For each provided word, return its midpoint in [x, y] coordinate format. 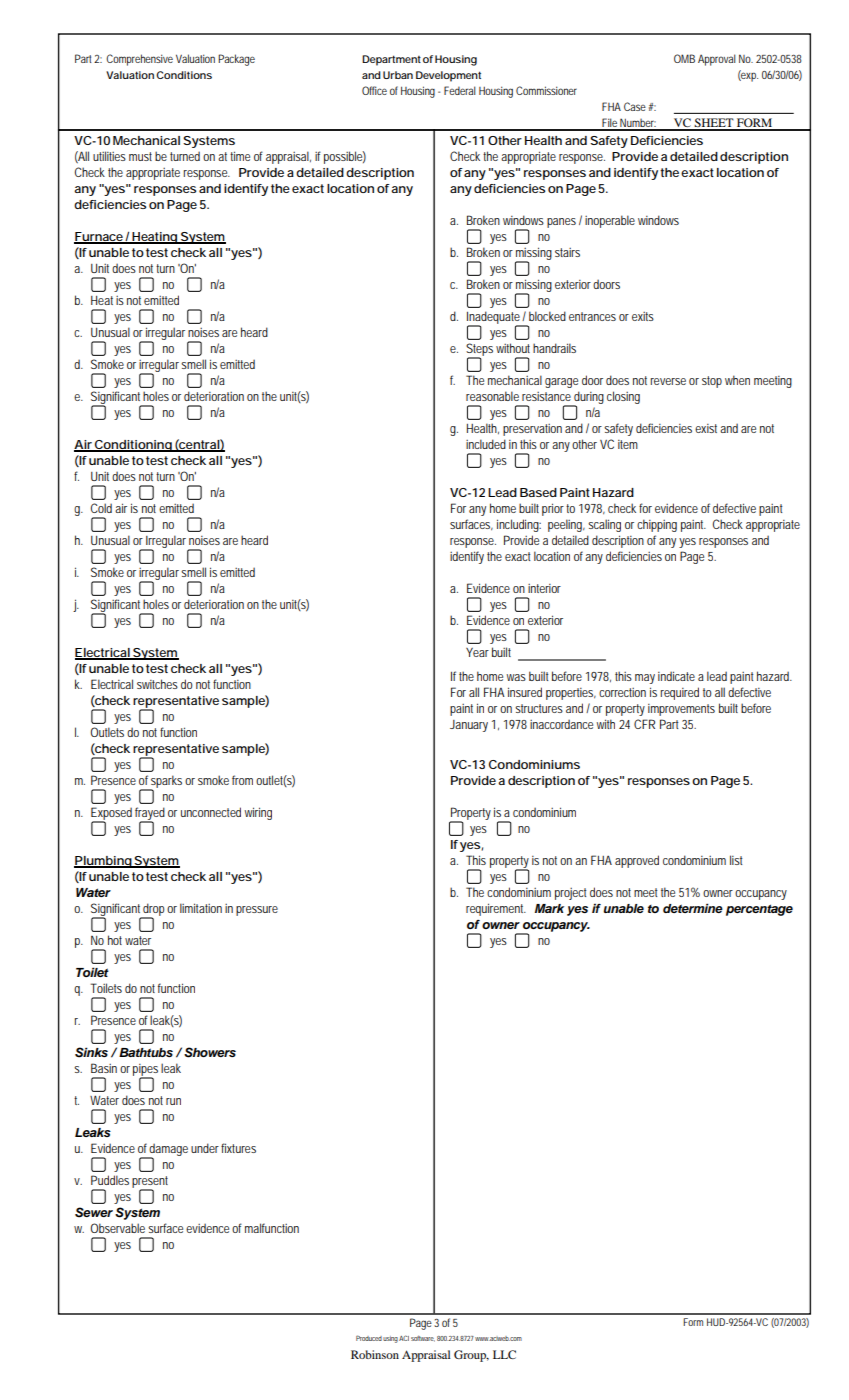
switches [157, 684]
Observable [118, 1228]
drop [153, 911]
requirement [496, 909]
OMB [684, 58]
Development [448, 76]
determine [693, 908]
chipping [657, 525]
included [486, 444]
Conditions [184, 75]
